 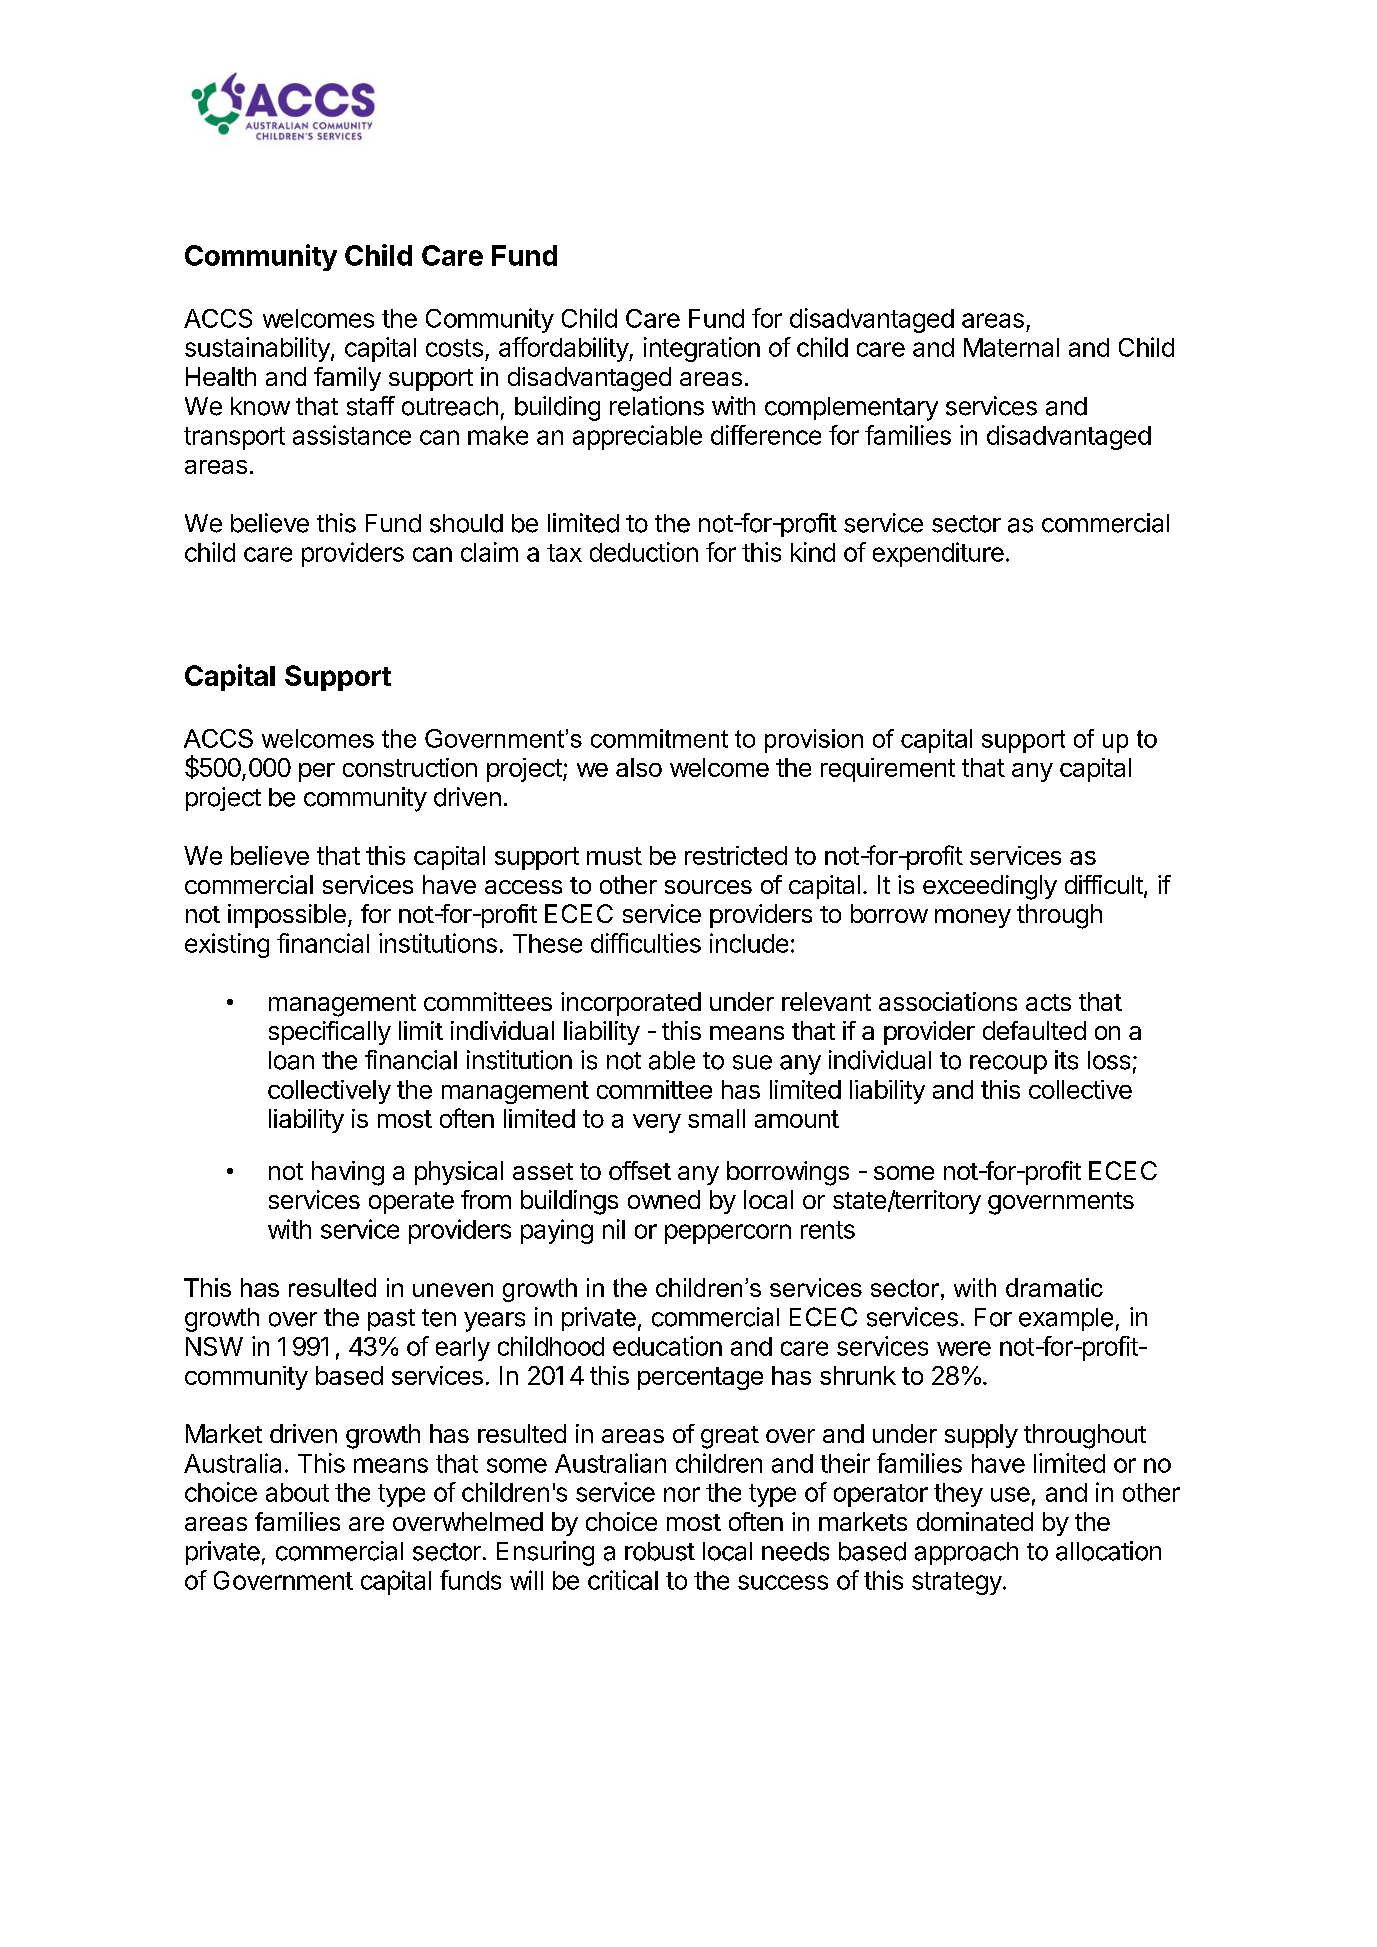 What do you see at coordinates (391, 1320) in the document?
I see `past` at bounding box center [391, 1320].
